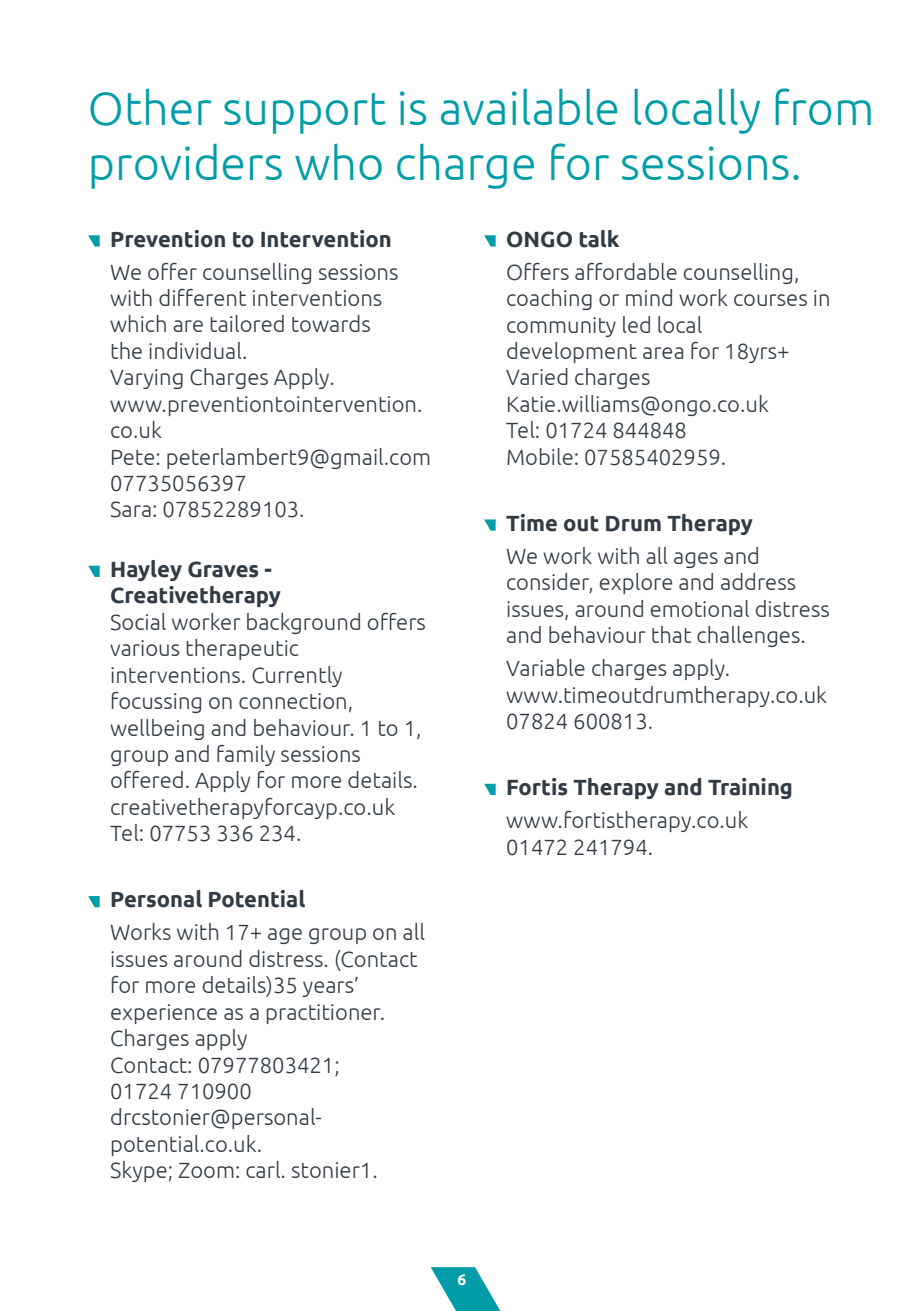  Describe the element at coordinates (696, 560) in the screenshot. I see `ages` at that location.
